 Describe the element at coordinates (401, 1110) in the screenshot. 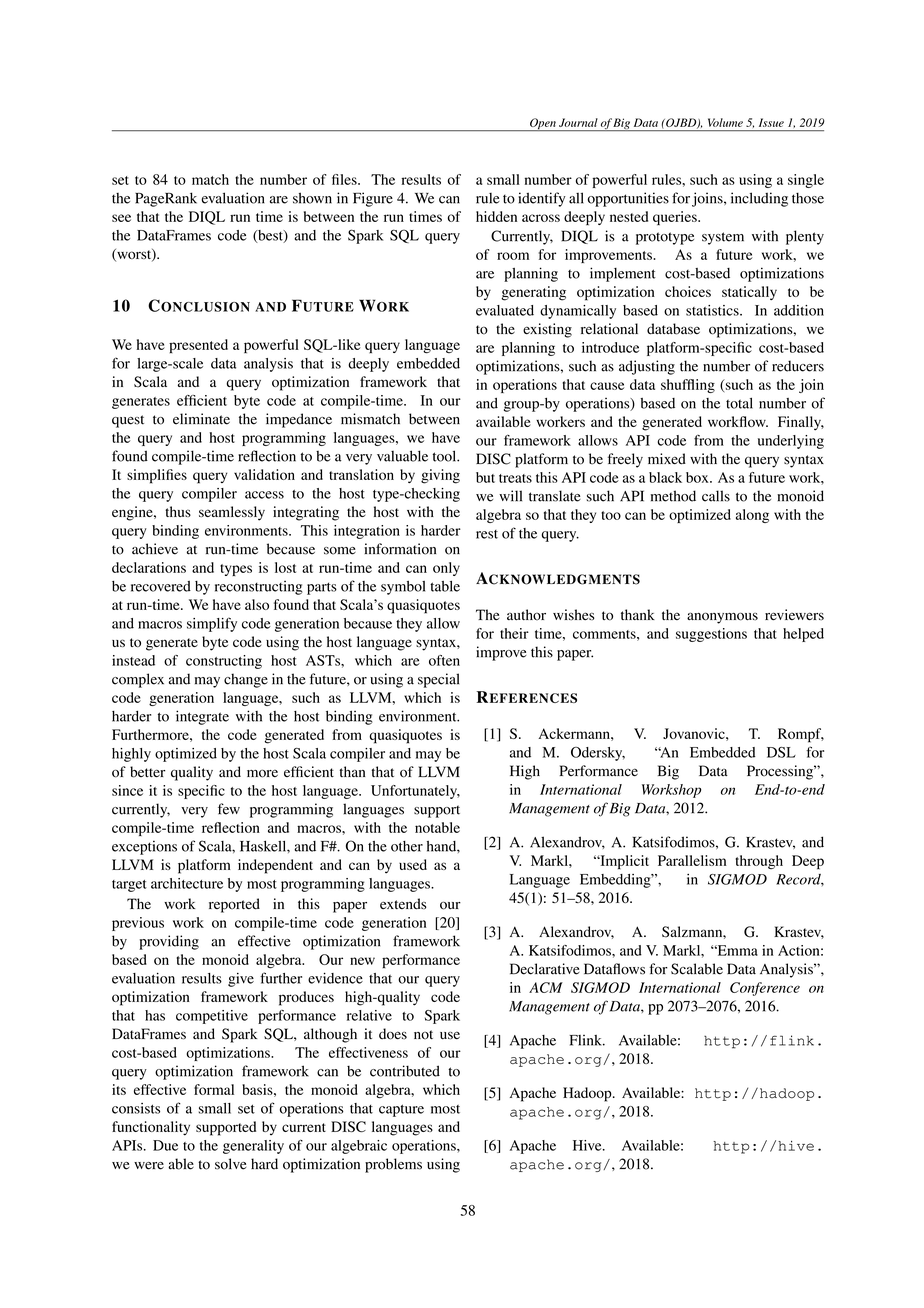

I see `capture` at that location.
